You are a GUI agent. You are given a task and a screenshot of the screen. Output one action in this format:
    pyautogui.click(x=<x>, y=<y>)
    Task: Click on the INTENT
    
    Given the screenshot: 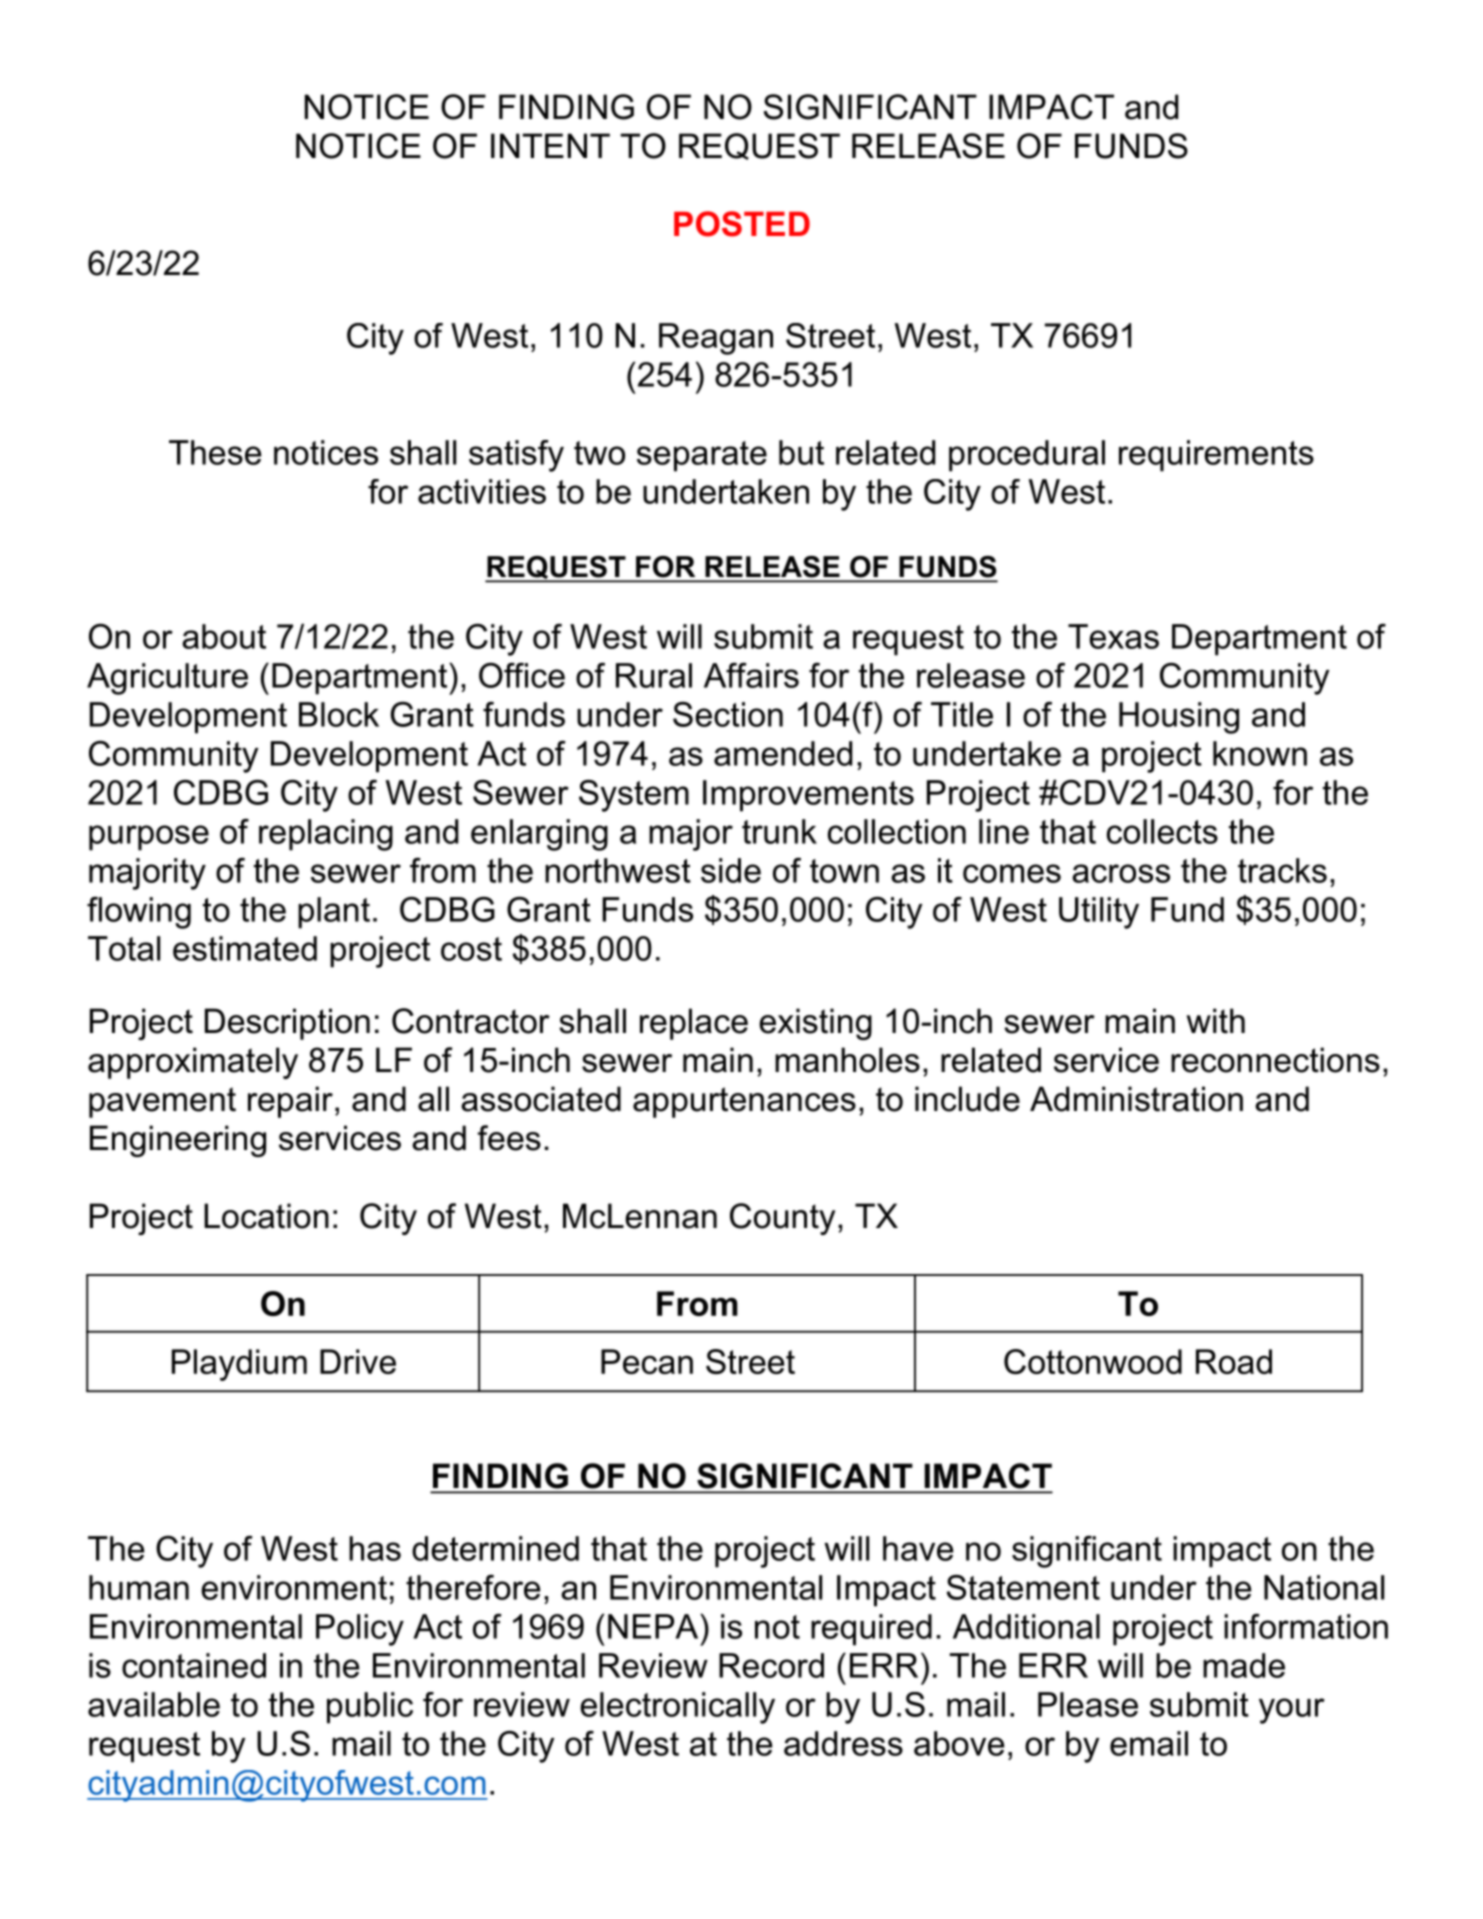 What is the action you would take?
    pyautogui.click(x=550, y=145)
